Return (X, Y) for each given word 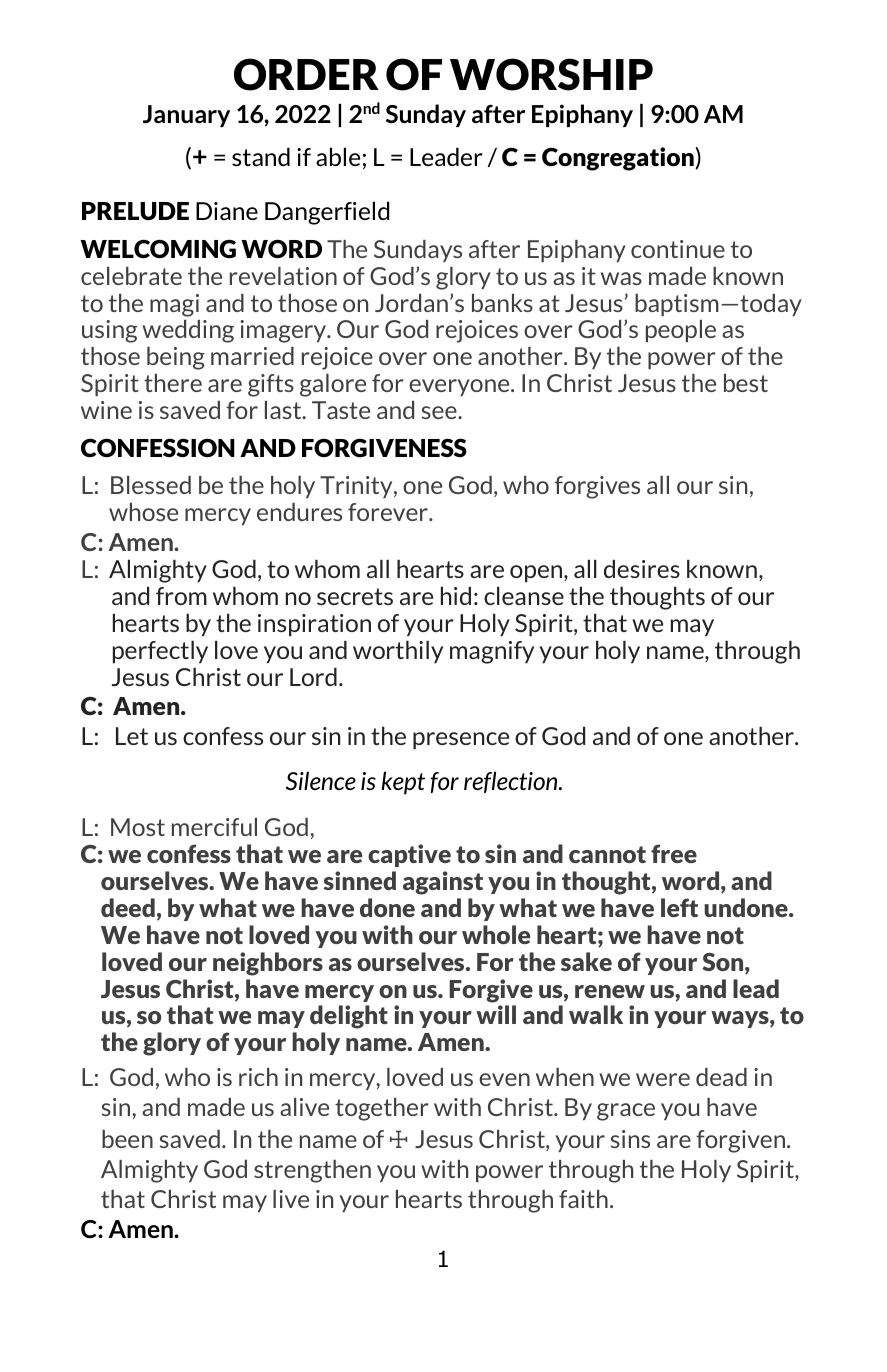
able (338, 156)
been (127, 1139)
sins (630, 1139)
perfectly (160, 652)
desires (642, 568)
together (382, 1109)
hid (456, 595)
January (186, 116)
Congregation (619, 159)
